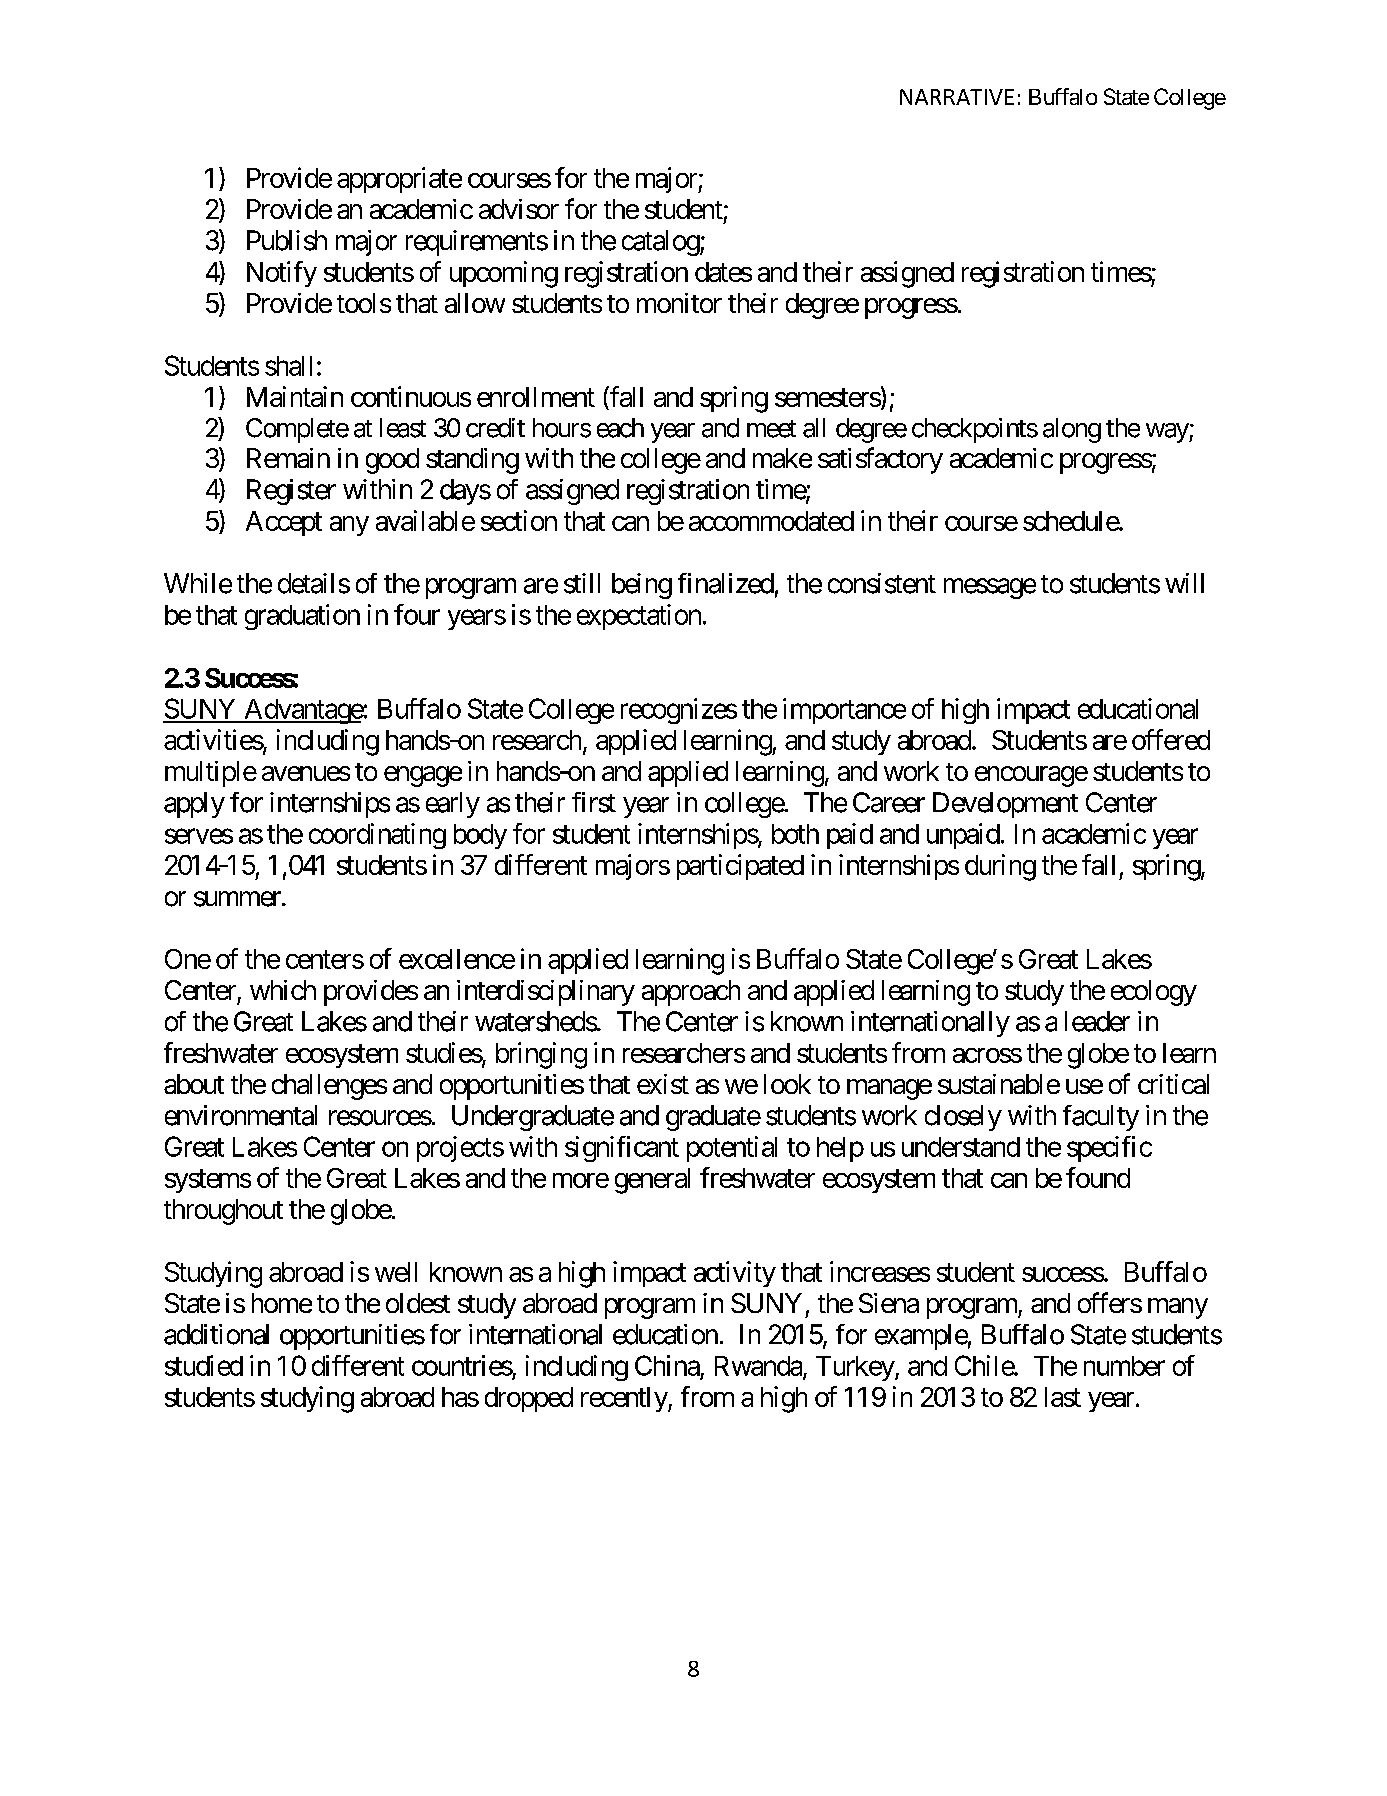  What do you see at coordinates (216, 1334) in the document?
I see `additional` at bounding box center [216, 1334].
